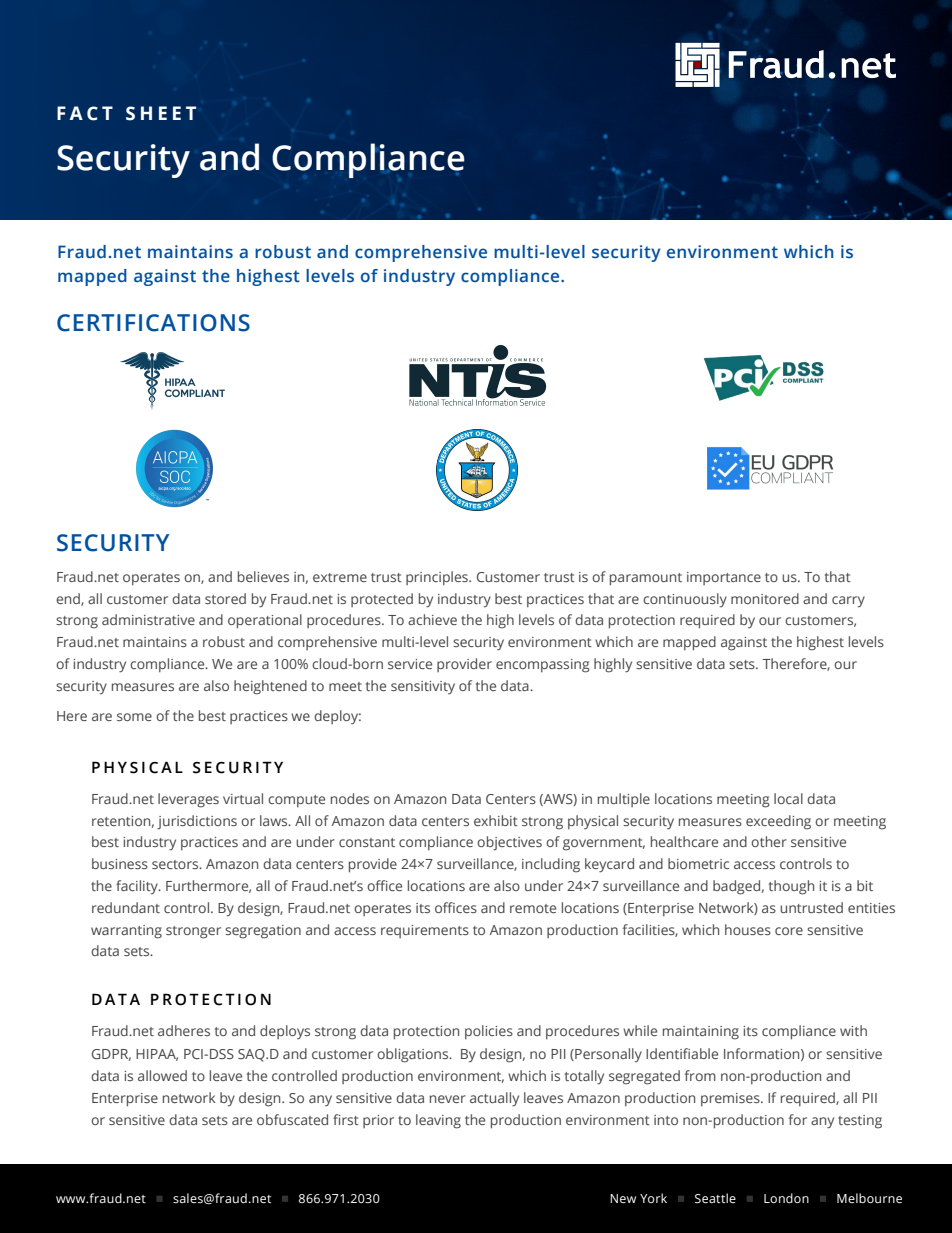 The width and height of the screenshot is (952, 1233). Describe the element at coordinates (438, 578) in the screenshot. I see `principles` at that location.
